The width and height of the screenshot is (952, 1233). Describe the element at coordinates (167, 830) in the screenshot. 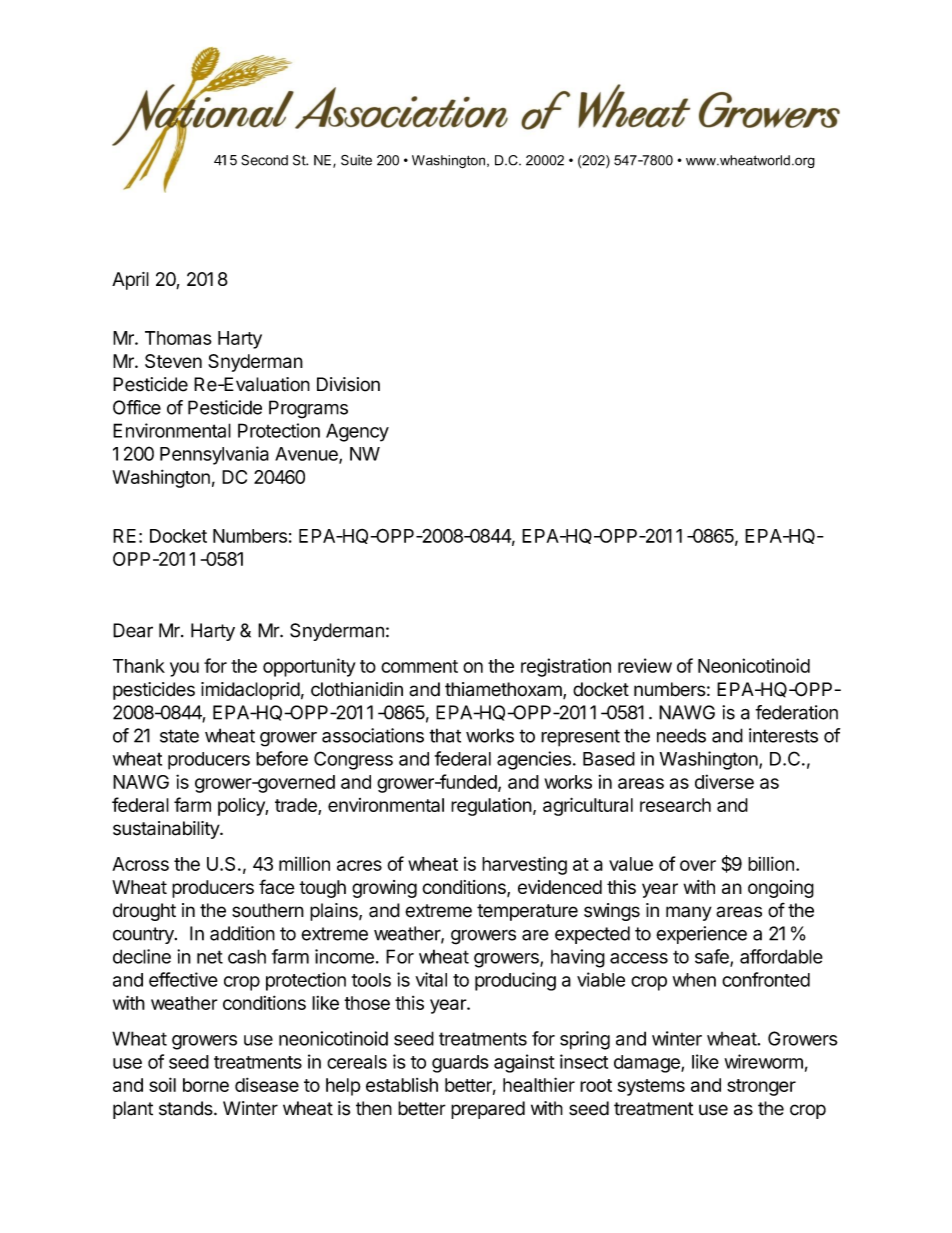

I see `sustainability` at that location.
